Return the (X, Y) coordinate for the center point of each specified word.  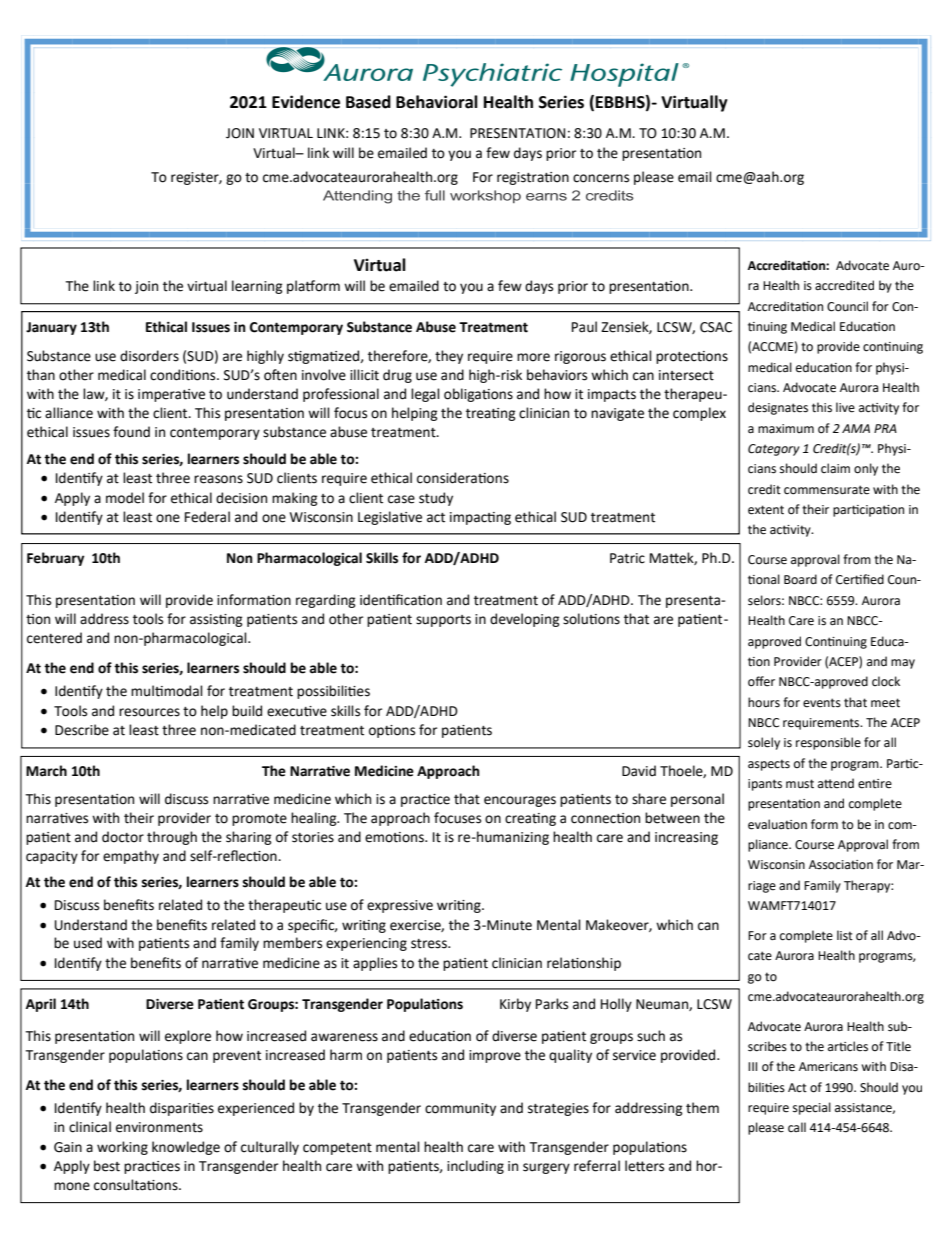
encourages (520, 801)
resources (149, 712)
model (125, 498)
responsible (828, 743)
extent (766, 510)
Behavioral (437, 102)
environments (159, 1127)
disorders (149, 356)
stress (430, 944)
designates (778, 408)
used (88, 943)
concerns (601, 178)
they (449, 357)
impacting (480, 518)
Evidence (306, 102)
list (845, 935)
